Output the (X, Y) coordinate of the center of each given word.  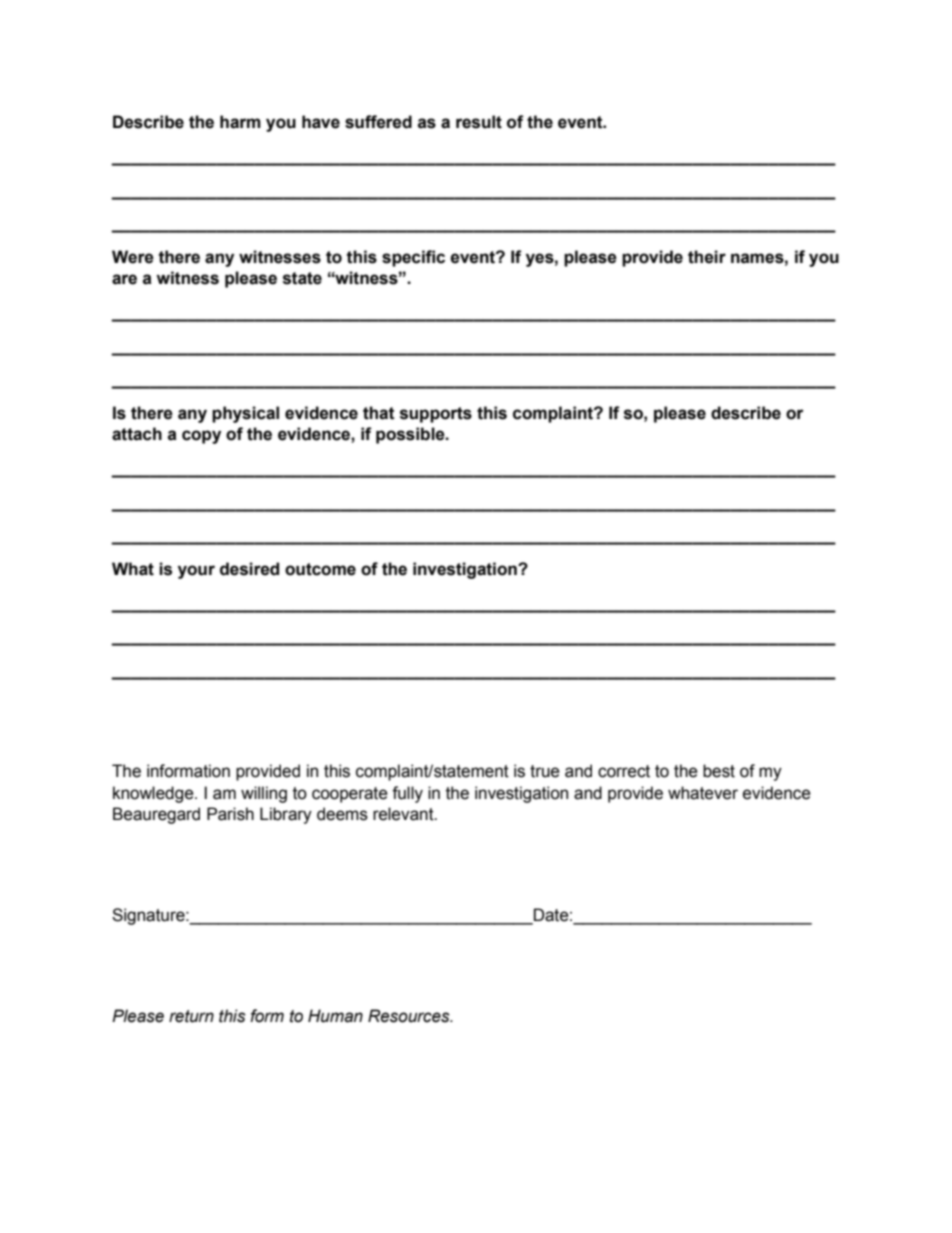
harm (240, 122)
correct (624, 771)
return (191, 1016)
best (719, 771)
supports (436, 415)
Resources (410, 1016)
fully (407, 794)
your (196, 572)
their (707, 257)
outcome (320, 569)
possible (411, 435)
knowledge (154, 794)
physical (245, 414)
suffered (378, 122)
